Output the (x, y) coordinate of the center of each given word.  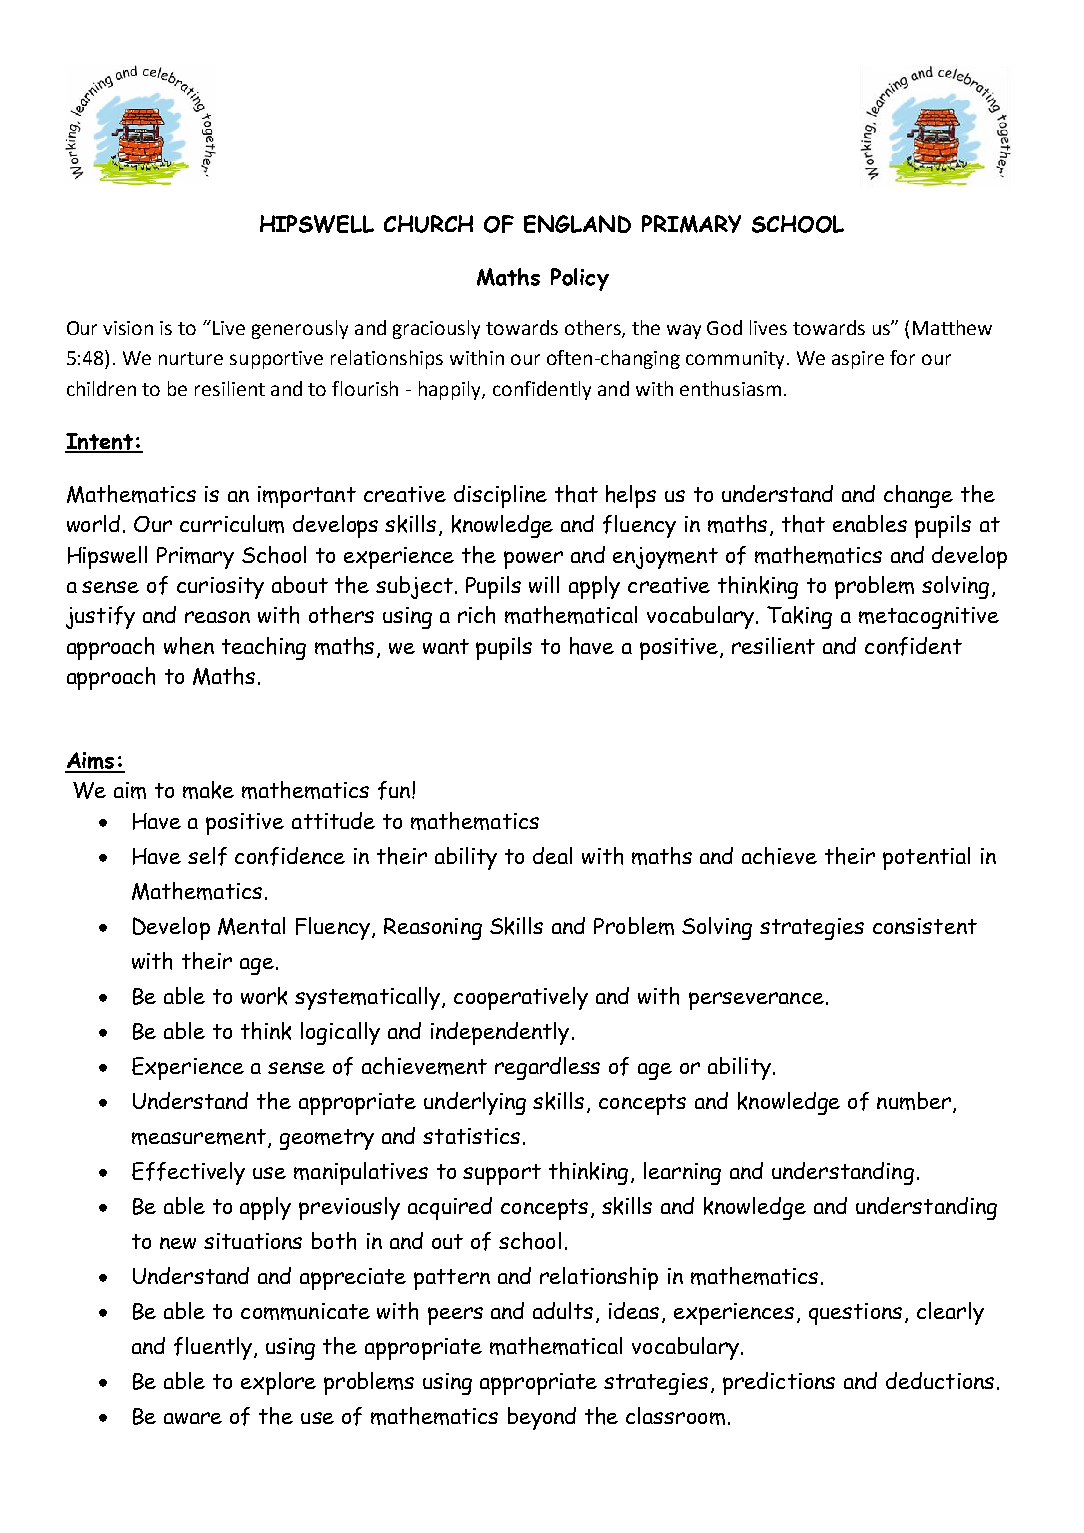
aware (193, 1418)
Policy (580, 279)
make (208, 790)
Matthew (952, 327)
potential (926, 858)
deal (552, 855)
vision (128, 328)
